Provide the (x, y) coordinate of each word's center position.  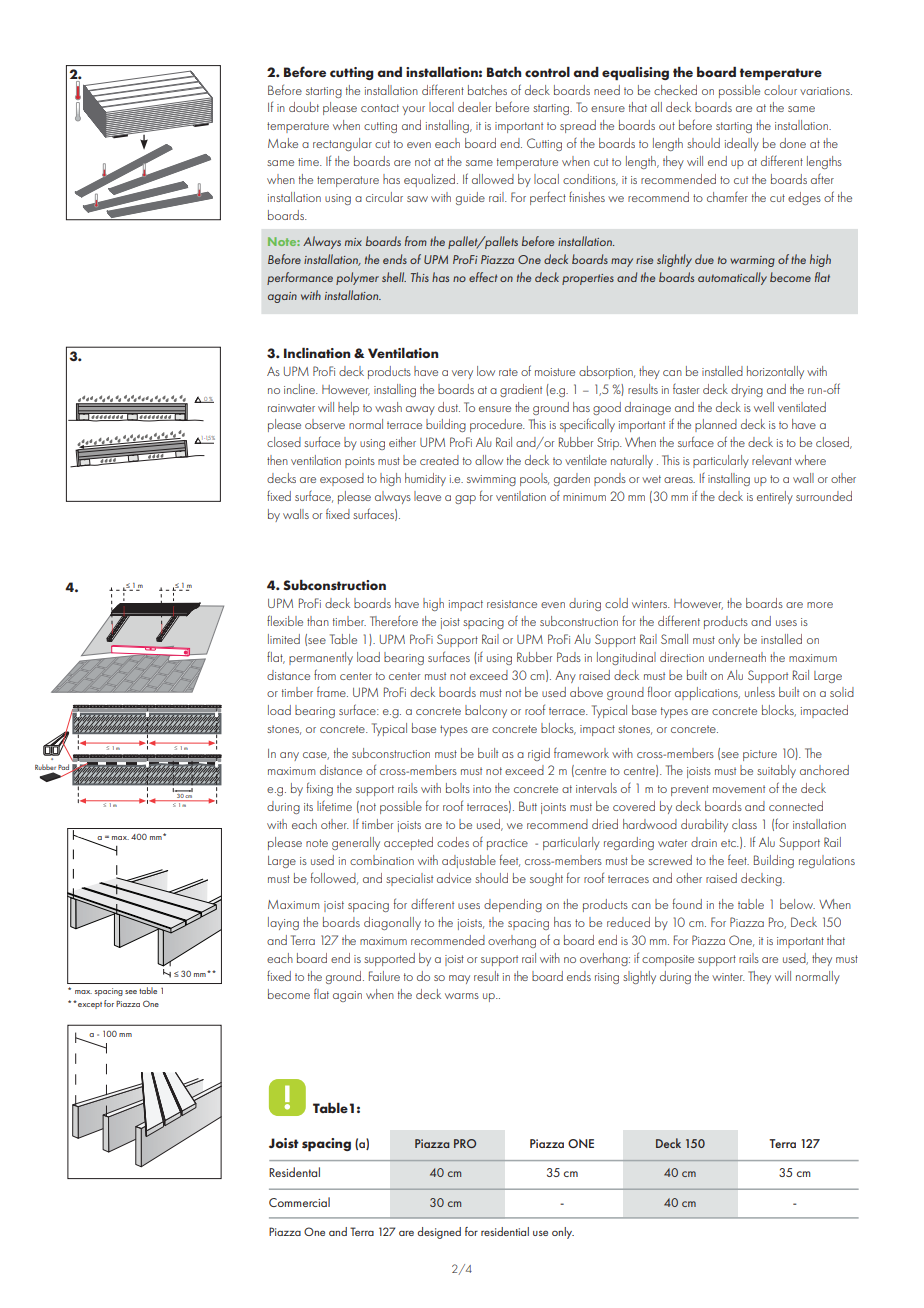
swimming (491, 480)
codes (453, 842)
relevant (772, 460)
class (744, 824)
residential (505, 1231)
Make (283, 143)
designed (439, 1233)
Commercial (299, 1202)
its (308, 807)
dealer (474, 107)
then (277, 460)
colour (780, 90)
